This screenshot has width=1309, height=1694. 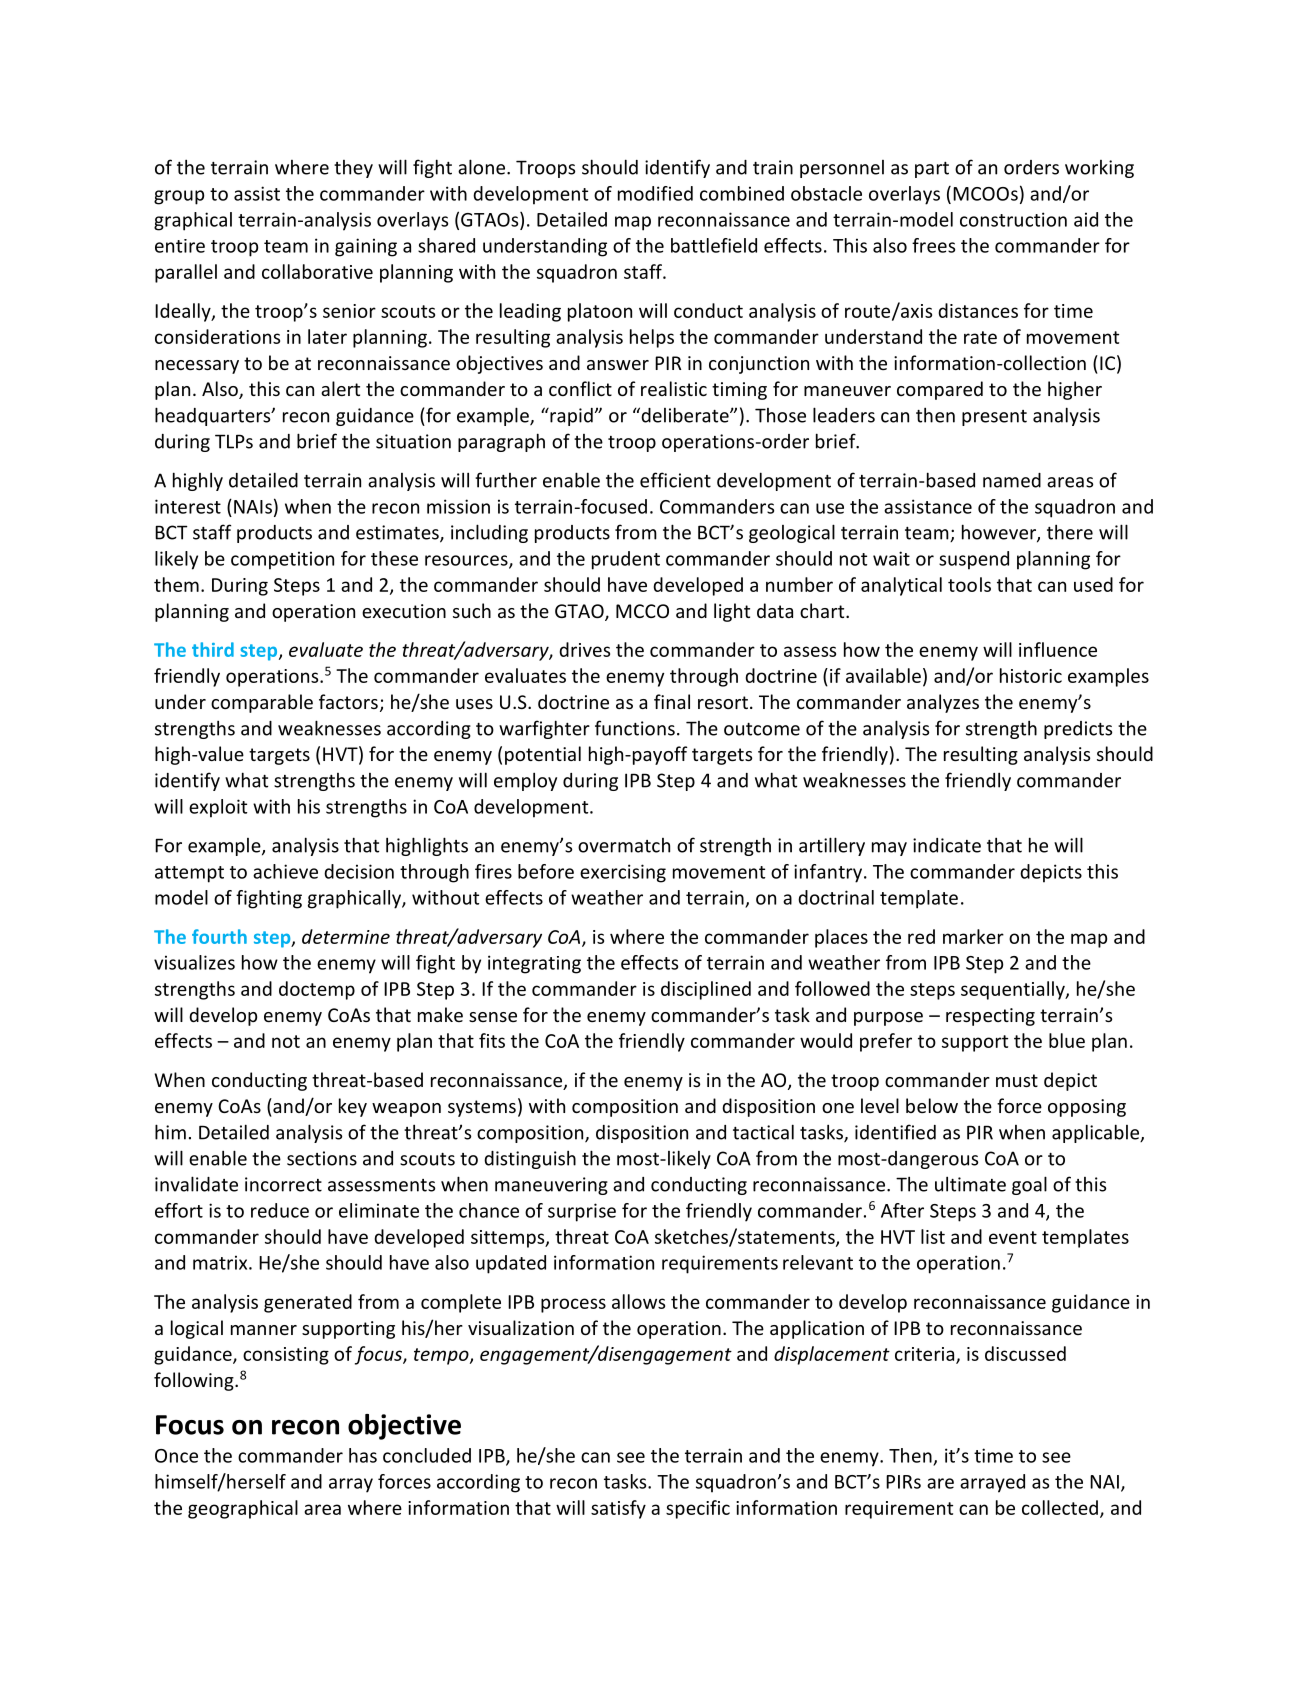 I want to click on surprise, so click(x=582, y=1212).
